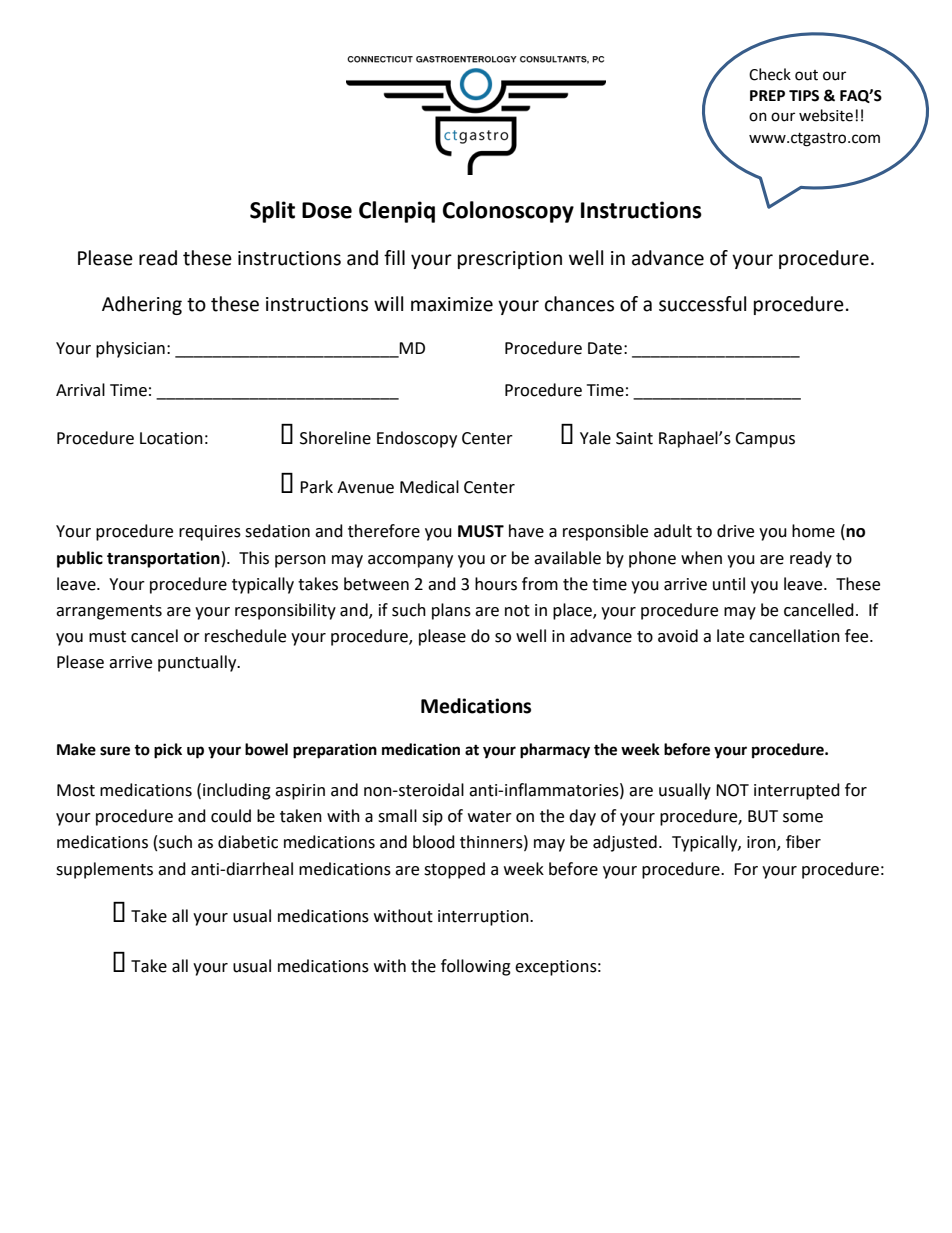 The width and height of the screenshot is (952, 1233). What do you see at coordinates (508, 212) in the screenshot?
I see `Colonoscopy` at bounding box center [508, 212].
